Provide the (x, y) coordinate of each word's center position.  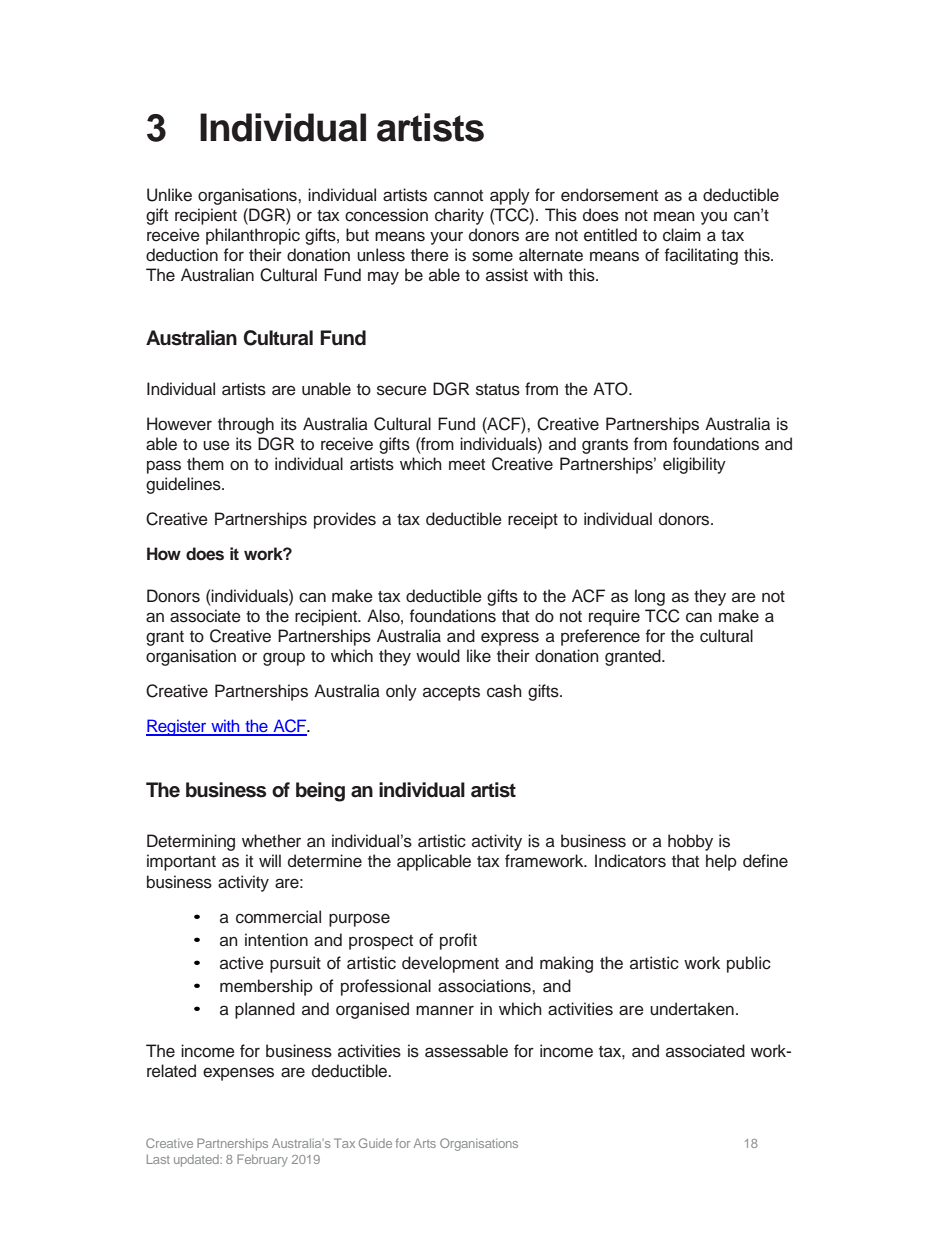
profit (458, 941)
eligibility (694, 465)
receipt (533, 520)
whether (271, 841)
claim (682, 235)
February (262, 1160)
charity (459, 216)
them (205, 464)
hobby (690, 842)
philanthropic (253, 236)
